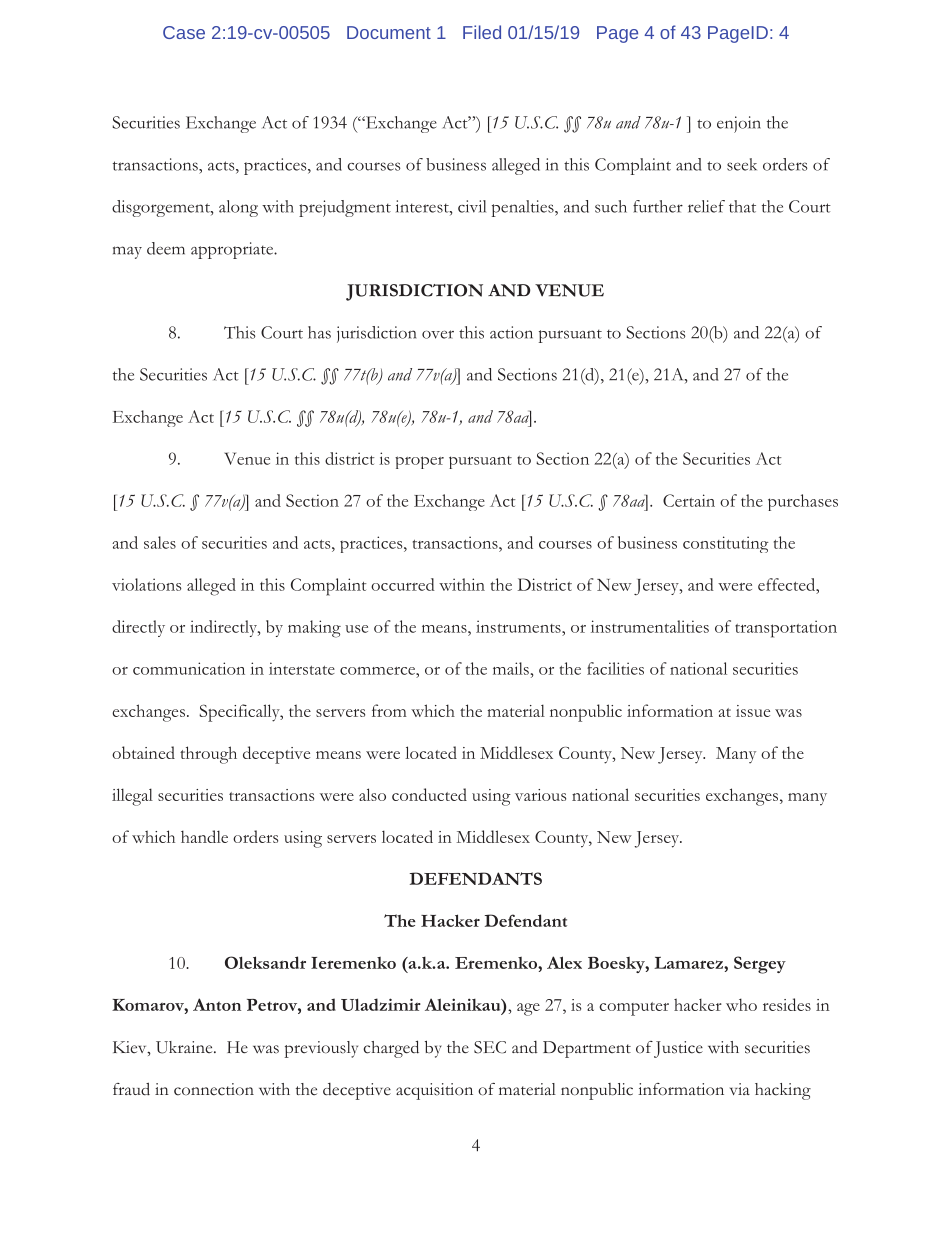  Describe the element at coordinates (160, 542) in the screenshot. I see `sales` at that location.
